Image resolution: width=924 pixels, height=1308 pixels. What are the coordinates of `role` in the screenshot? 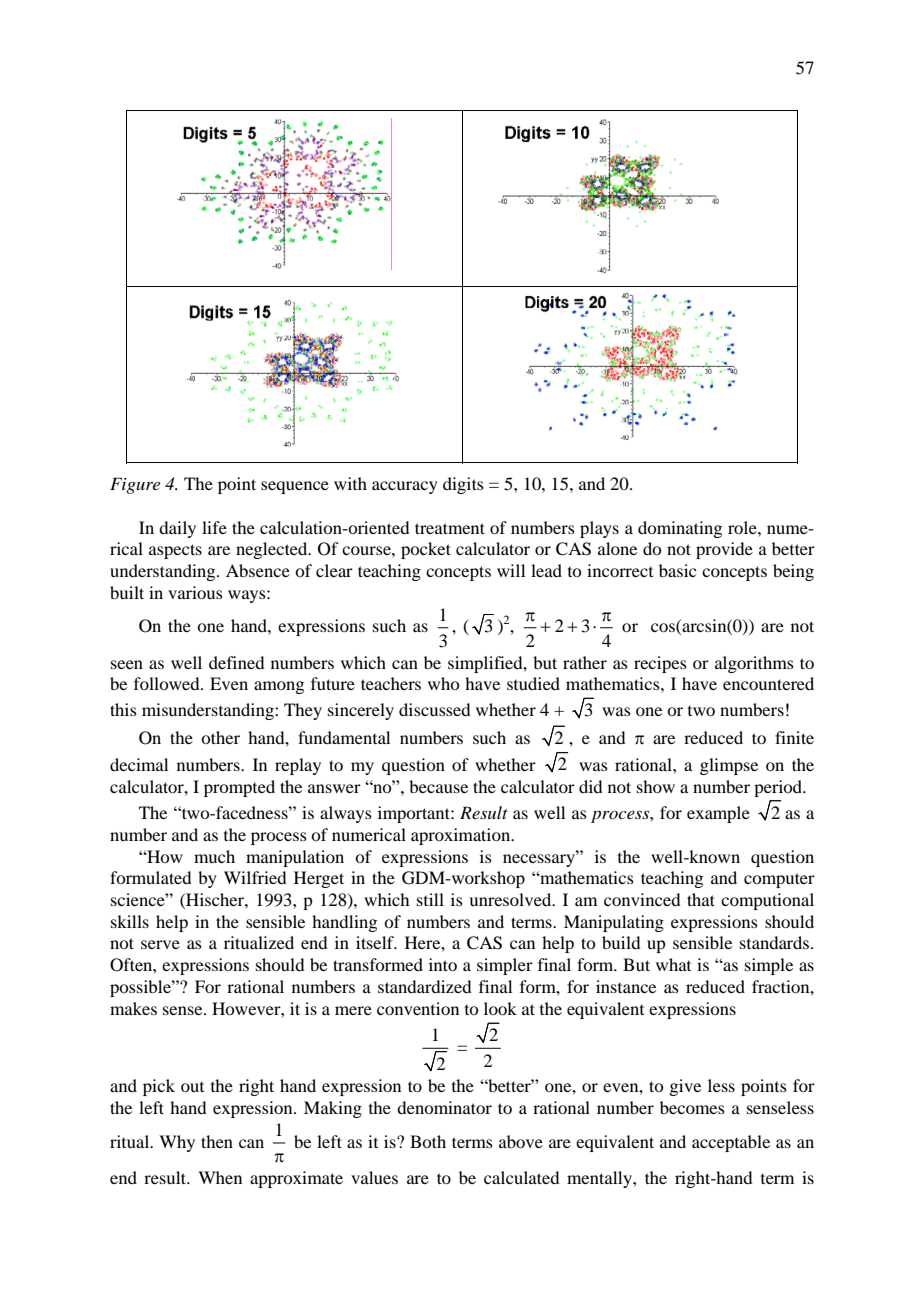 It's located at (743, 527).
